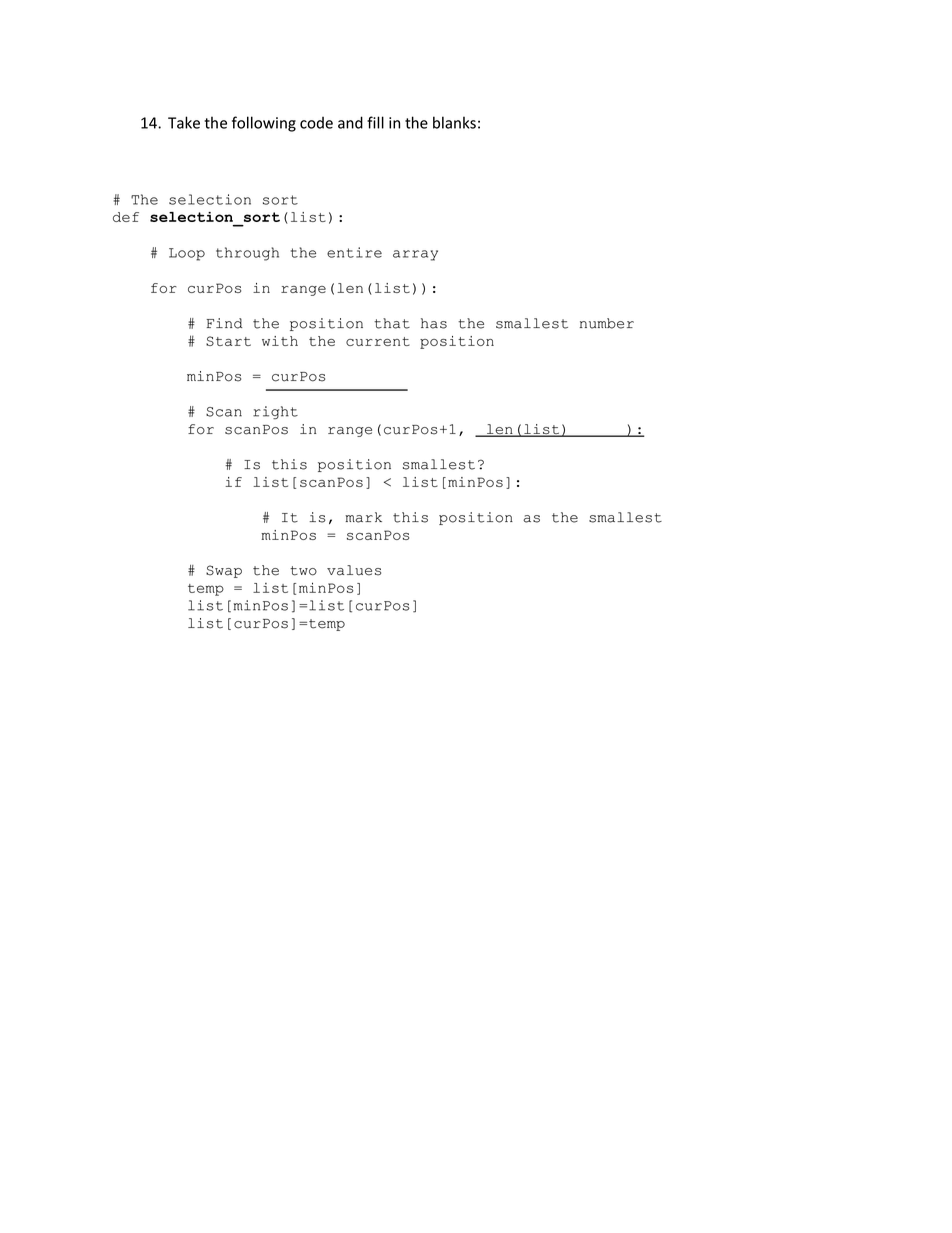 The width and height of the screenshot is (952, 1233). I want to click on Start, so click(228, 341).
